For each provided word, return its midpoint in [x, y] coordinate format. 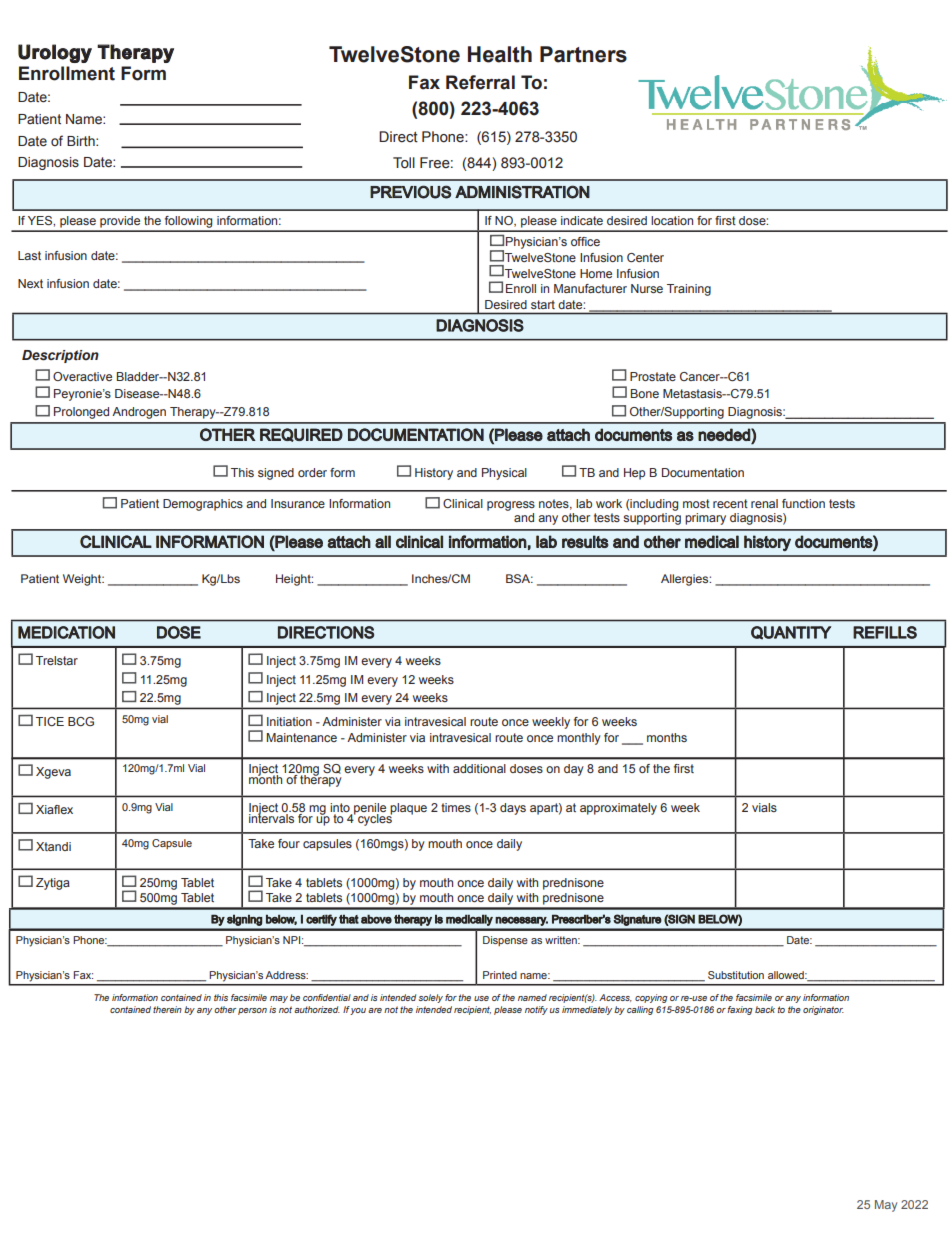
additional [479, 768]
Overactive [82, 376]
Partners [583, 54]
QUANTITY [791, 633]
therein [167, 1009]
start [543, 304]
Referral [480, 82]
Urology [55, 53]
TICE [50, 721]
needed [725, 434]
